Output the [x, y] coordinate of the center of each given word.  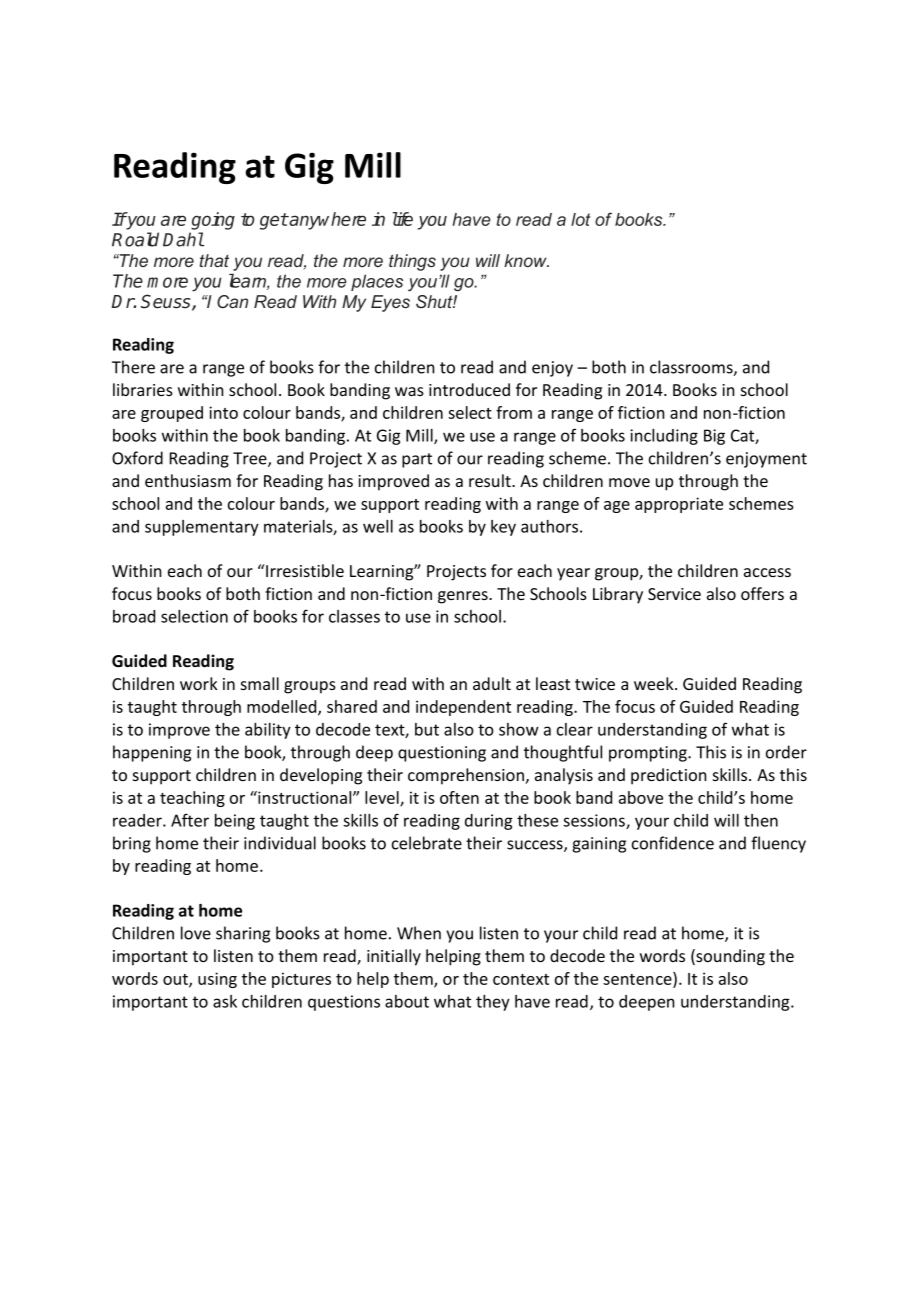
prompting [649, 754]
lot [581, 219]
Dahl [183, 239]
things [412, 262]
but [427, 729]
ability [268, 731]
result [491, 480]
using [217, 980]
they [493, 1003]
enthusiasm [188, 480]
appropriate [679, 505]
